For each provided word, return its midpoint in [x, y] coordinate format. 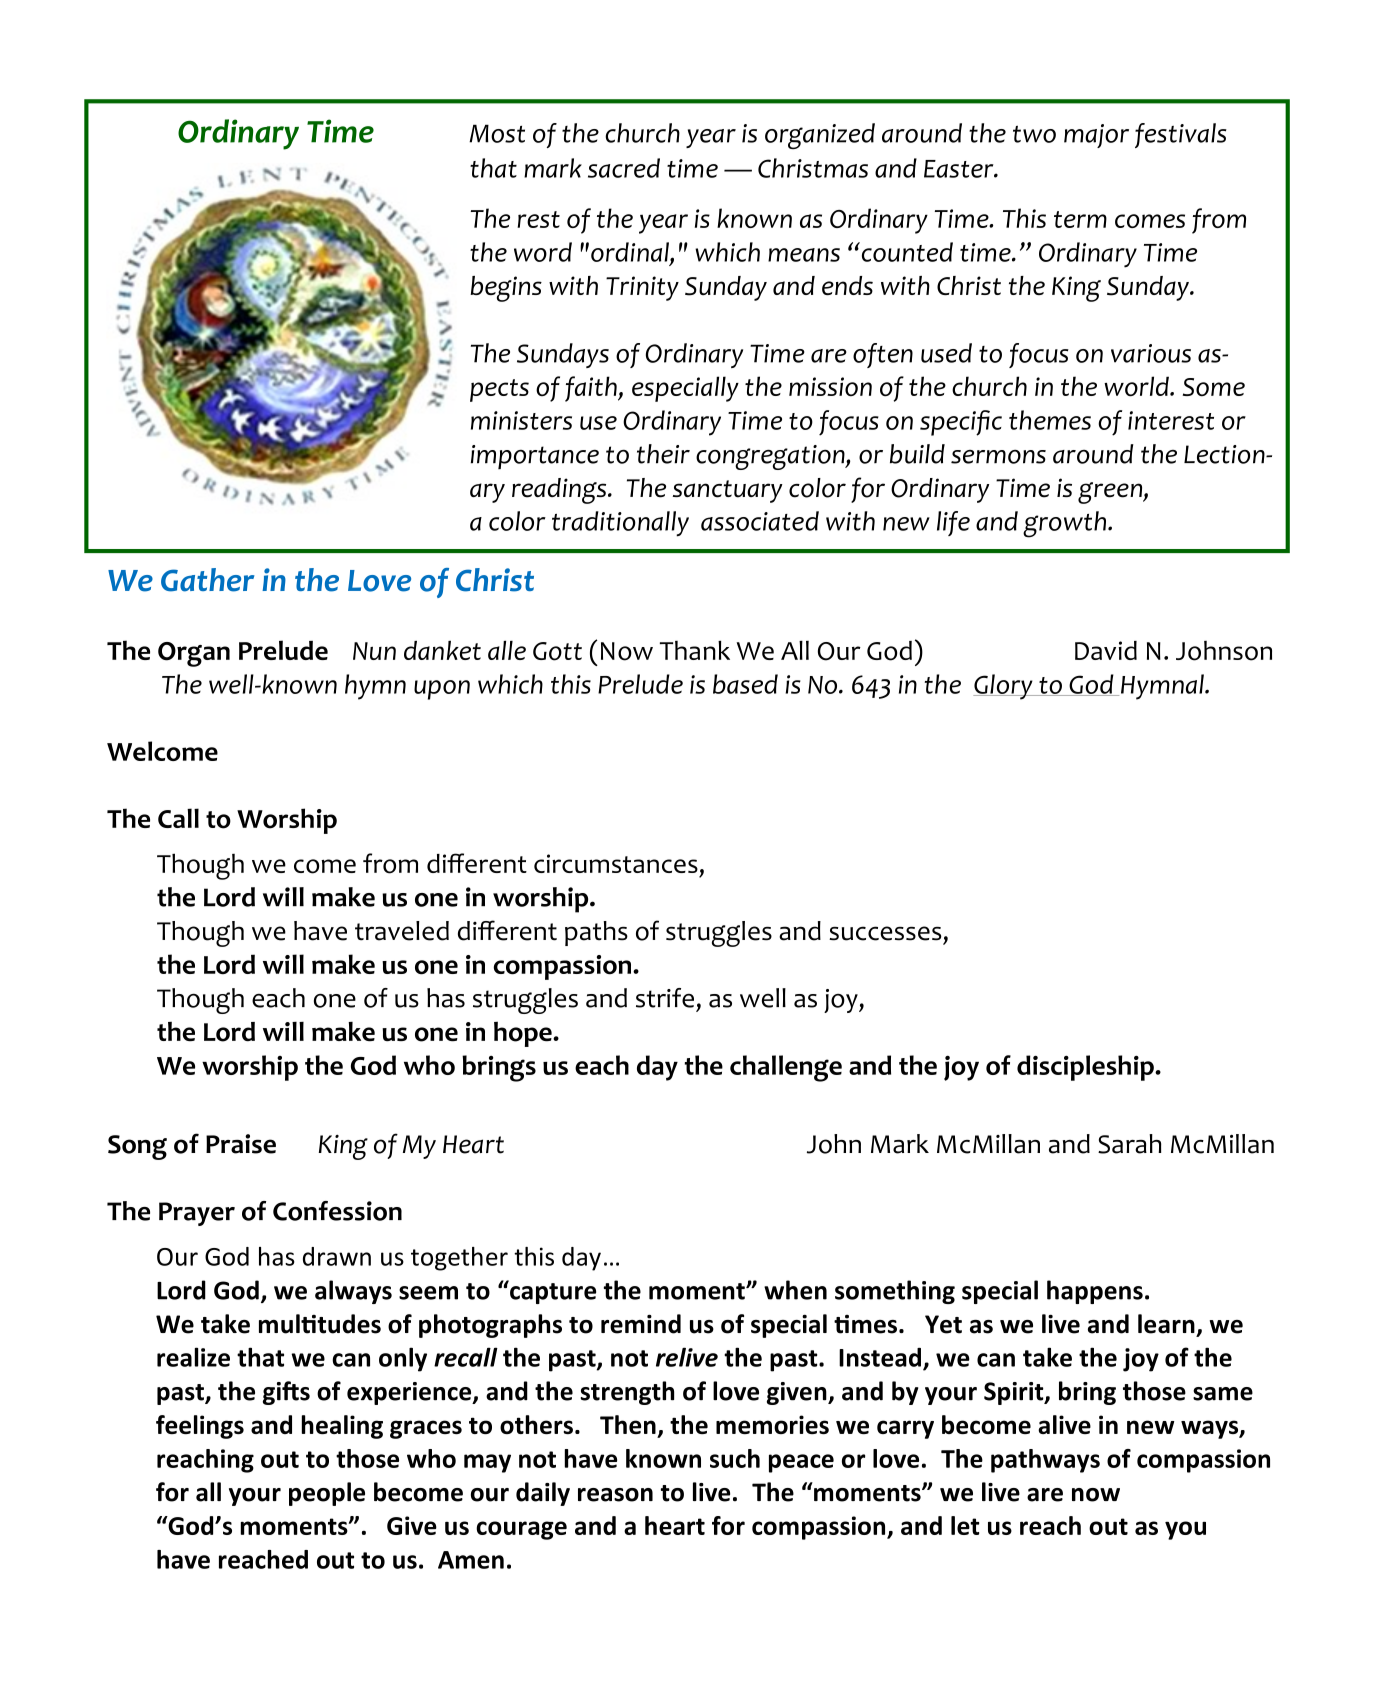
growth [1064, 524]
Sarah [1129, 1144]
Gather [208, 580]
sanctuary [728, 491]
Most [497, 133]
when [795, 1290]
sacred [624, 168]
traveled [402, 931]
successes [885, 933]
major [1096, 136]
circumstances [616, 863]
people [327, 1494]
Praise [241, 1144]
